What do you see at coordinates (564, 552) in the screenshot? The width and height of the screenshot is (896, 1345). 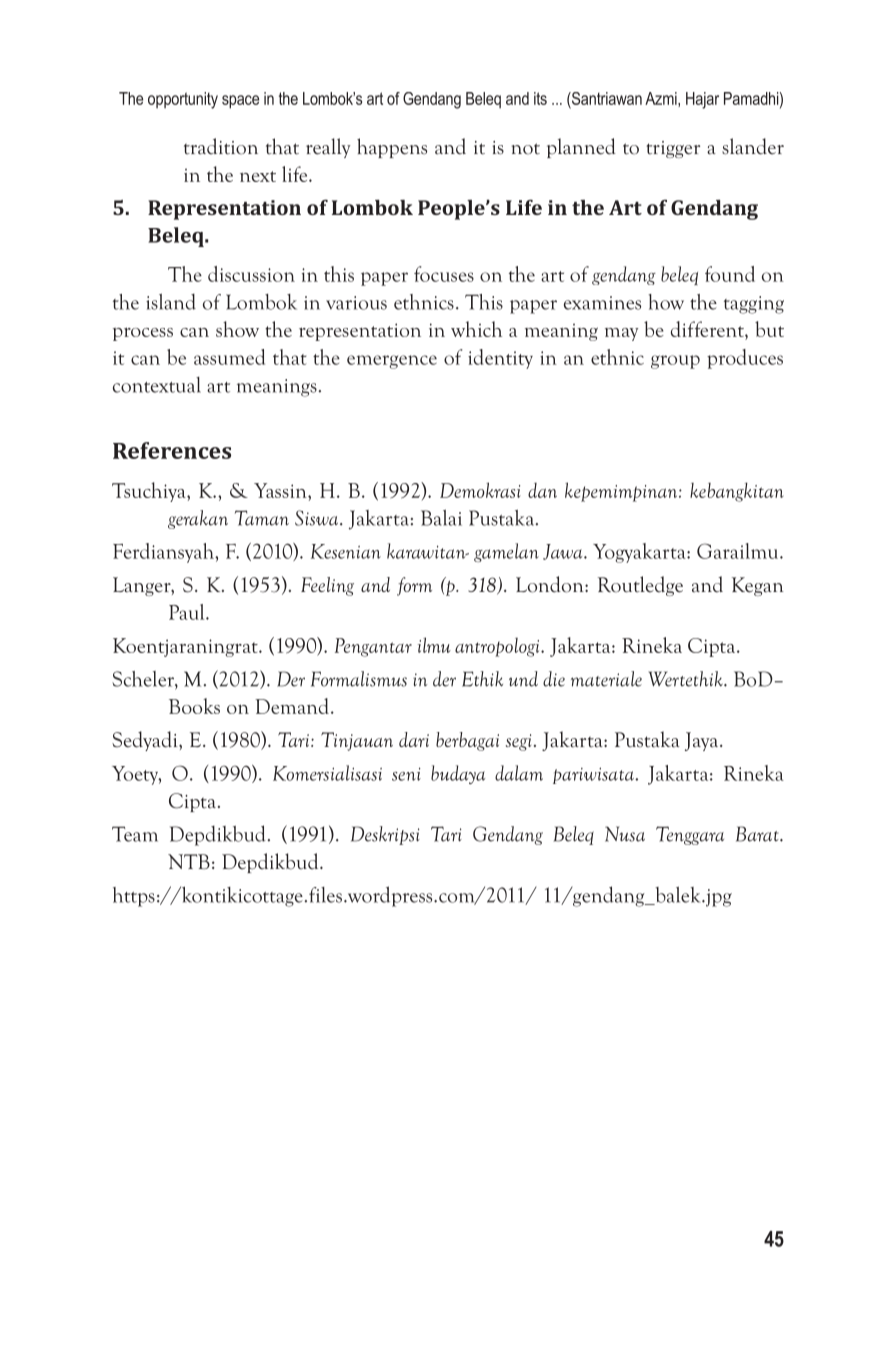 I see `Jawa` at bounding box center [564, 552].
